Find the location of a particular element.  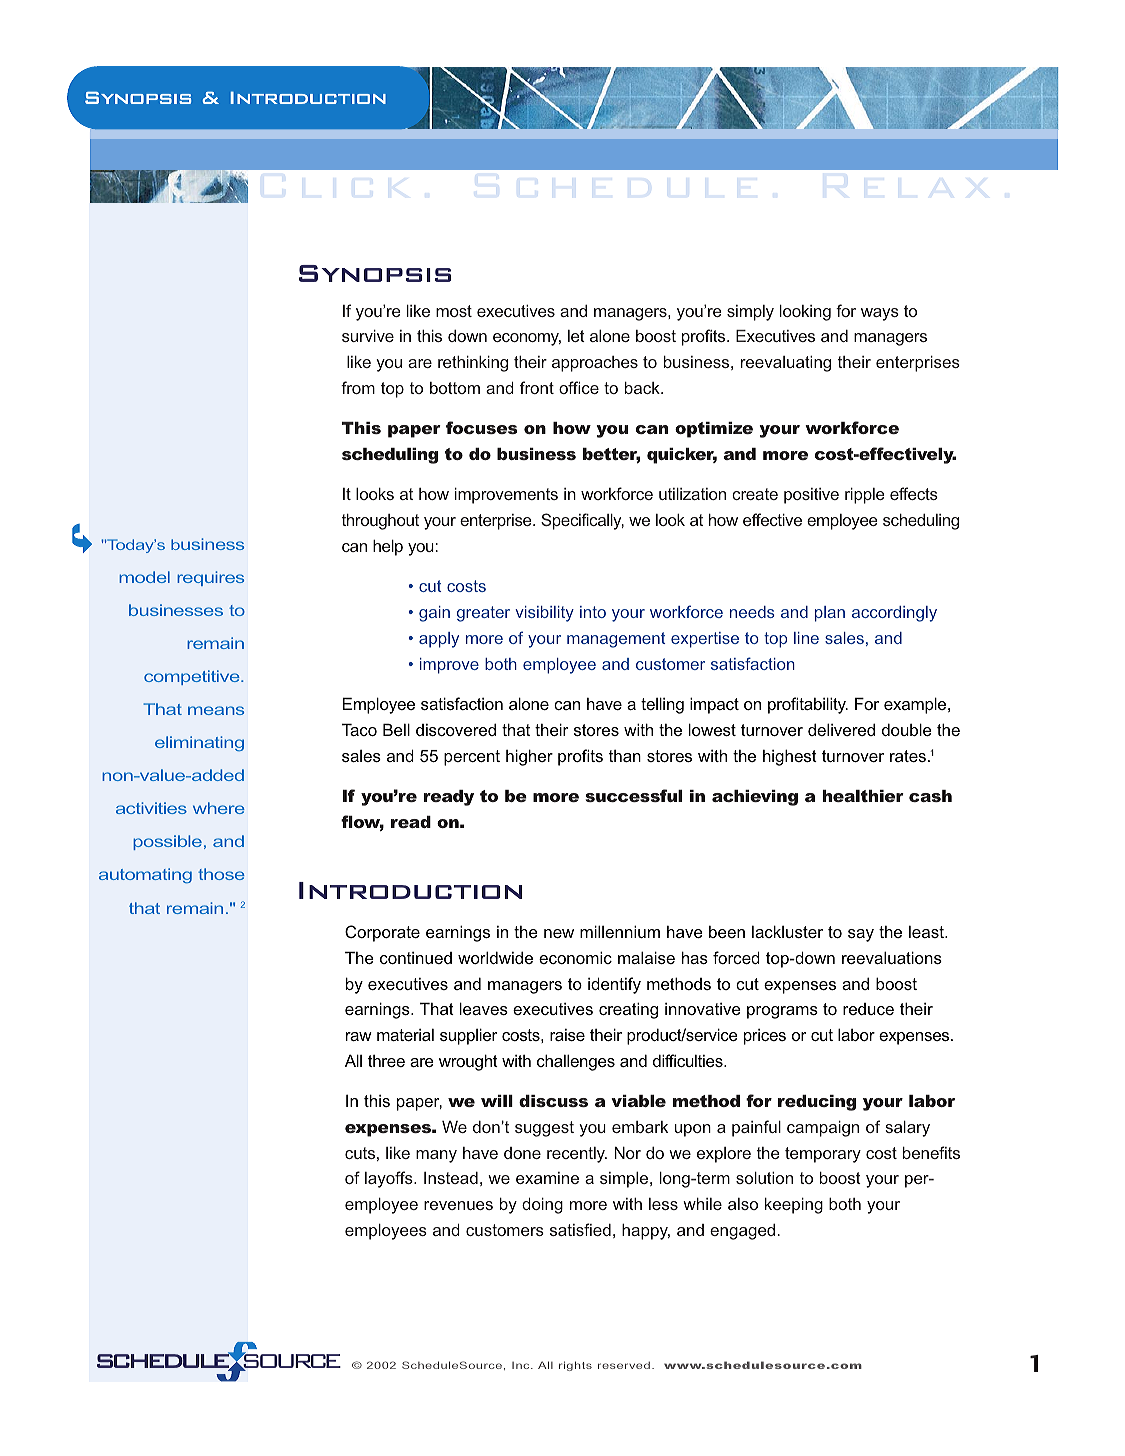

healthier is located at coordinates (863, 796).
